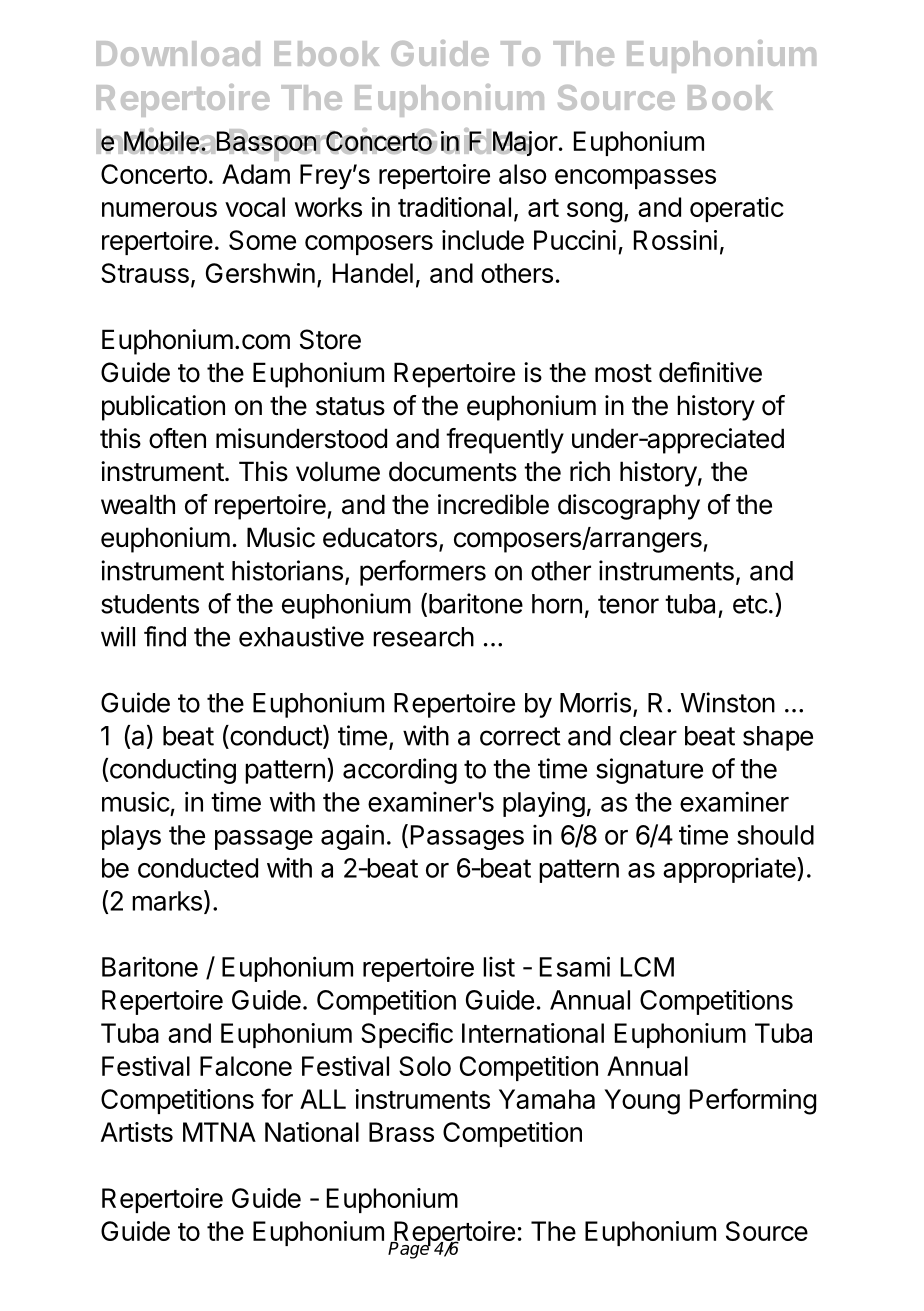  Describe the element at coordinates (523, 174) in the screenshot. I see `also` at that location.
